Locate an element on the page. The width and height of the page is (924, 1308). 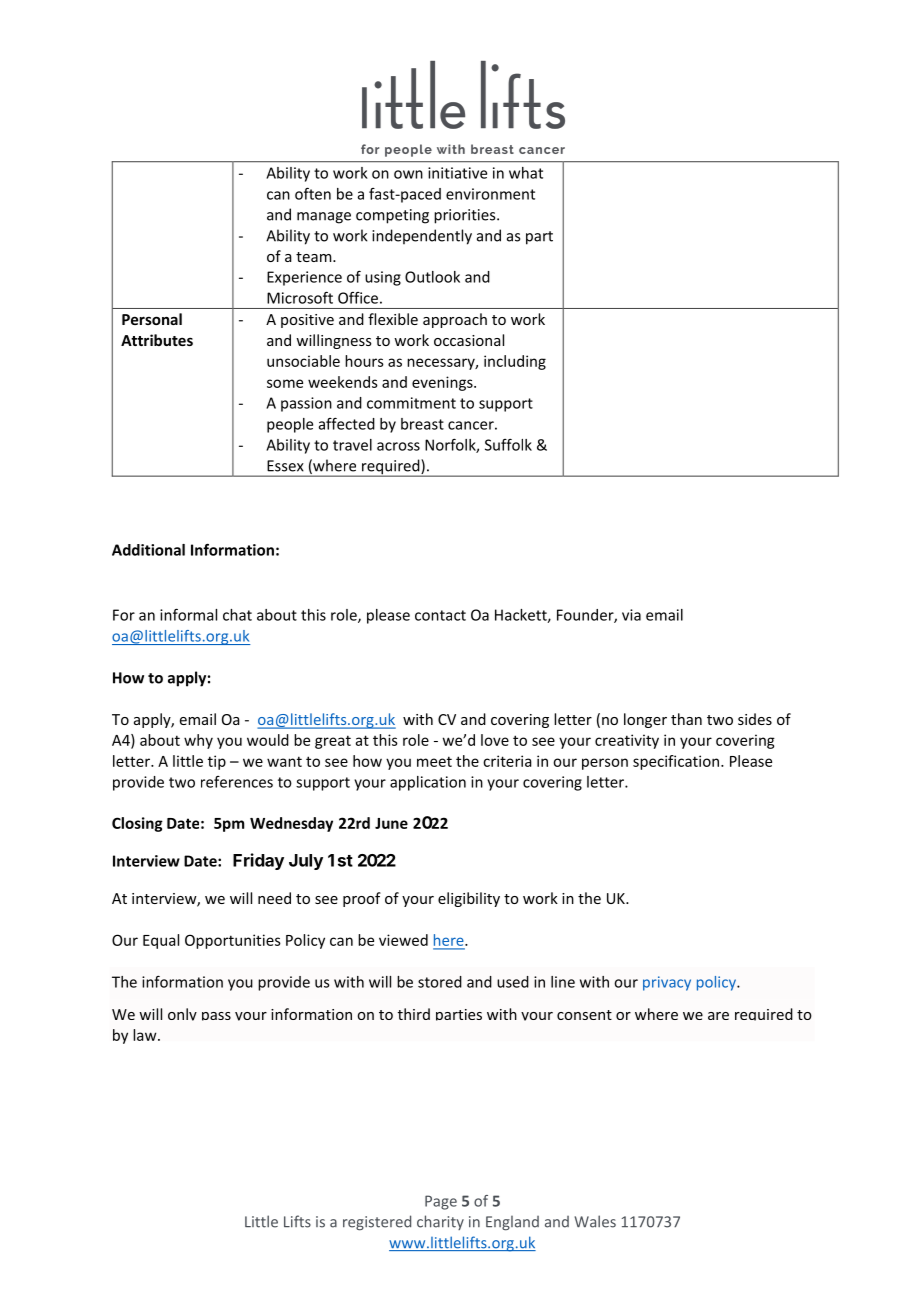
Page is located at coordinates (441, 1202).
